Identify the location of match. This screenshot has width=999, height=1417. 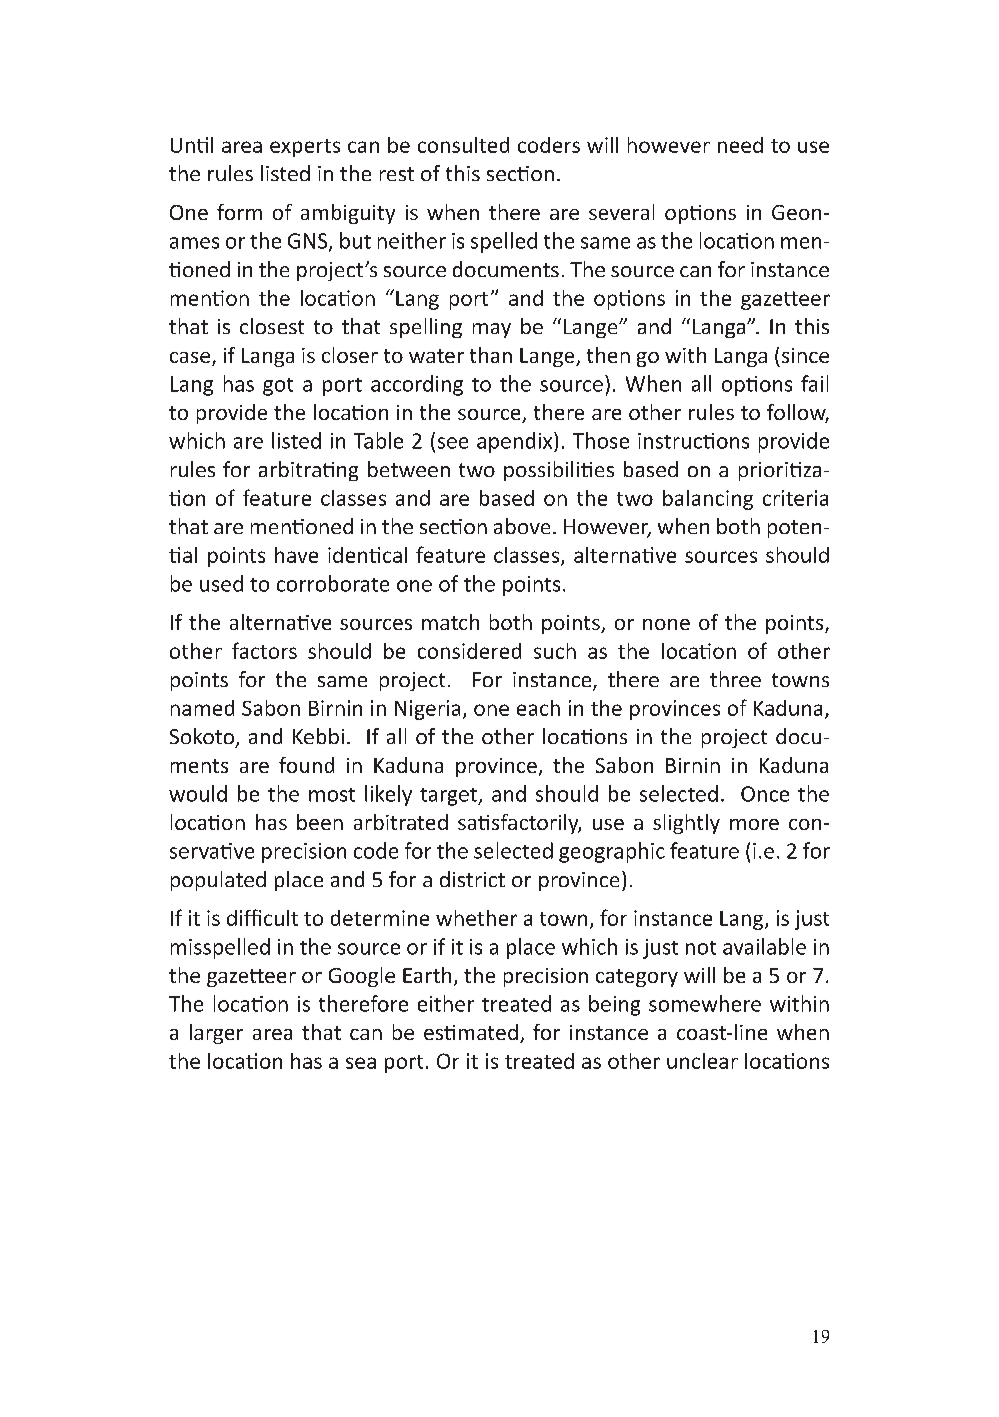
(450, 622).
